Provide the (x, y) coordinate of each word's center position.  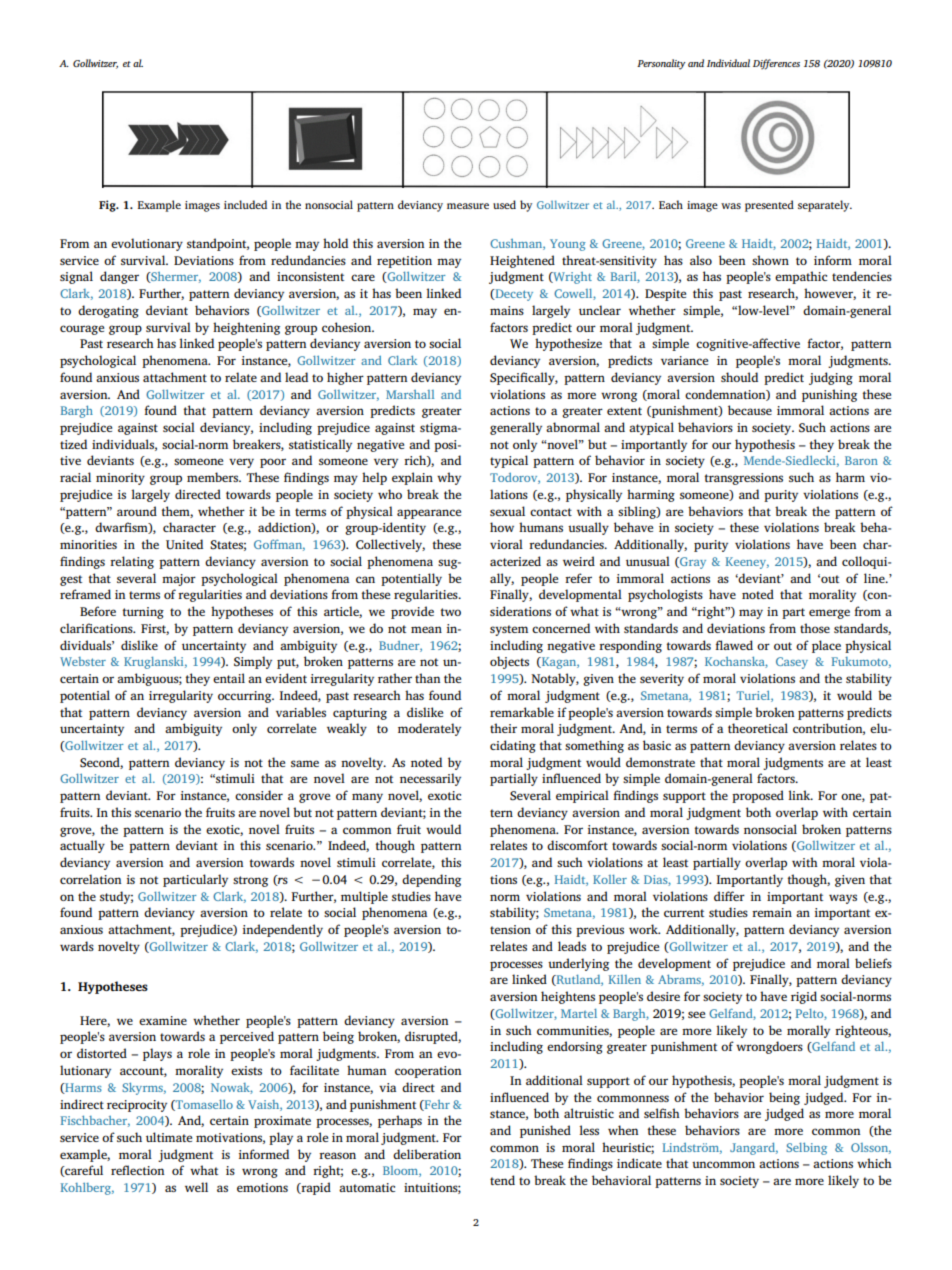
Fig (108, 206)
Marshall (410, 394)
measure (468, 206)
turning (143, 613)
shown (770, 260)
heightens (568, 997)
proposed (758, 796)
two (450, 612)
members (214, 477)
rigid (804, 997)
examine (163, 1020)
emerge (829, 614)
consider (259, 795)
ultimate (169, 1137)
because (750, 410)
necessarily (430, 779)
